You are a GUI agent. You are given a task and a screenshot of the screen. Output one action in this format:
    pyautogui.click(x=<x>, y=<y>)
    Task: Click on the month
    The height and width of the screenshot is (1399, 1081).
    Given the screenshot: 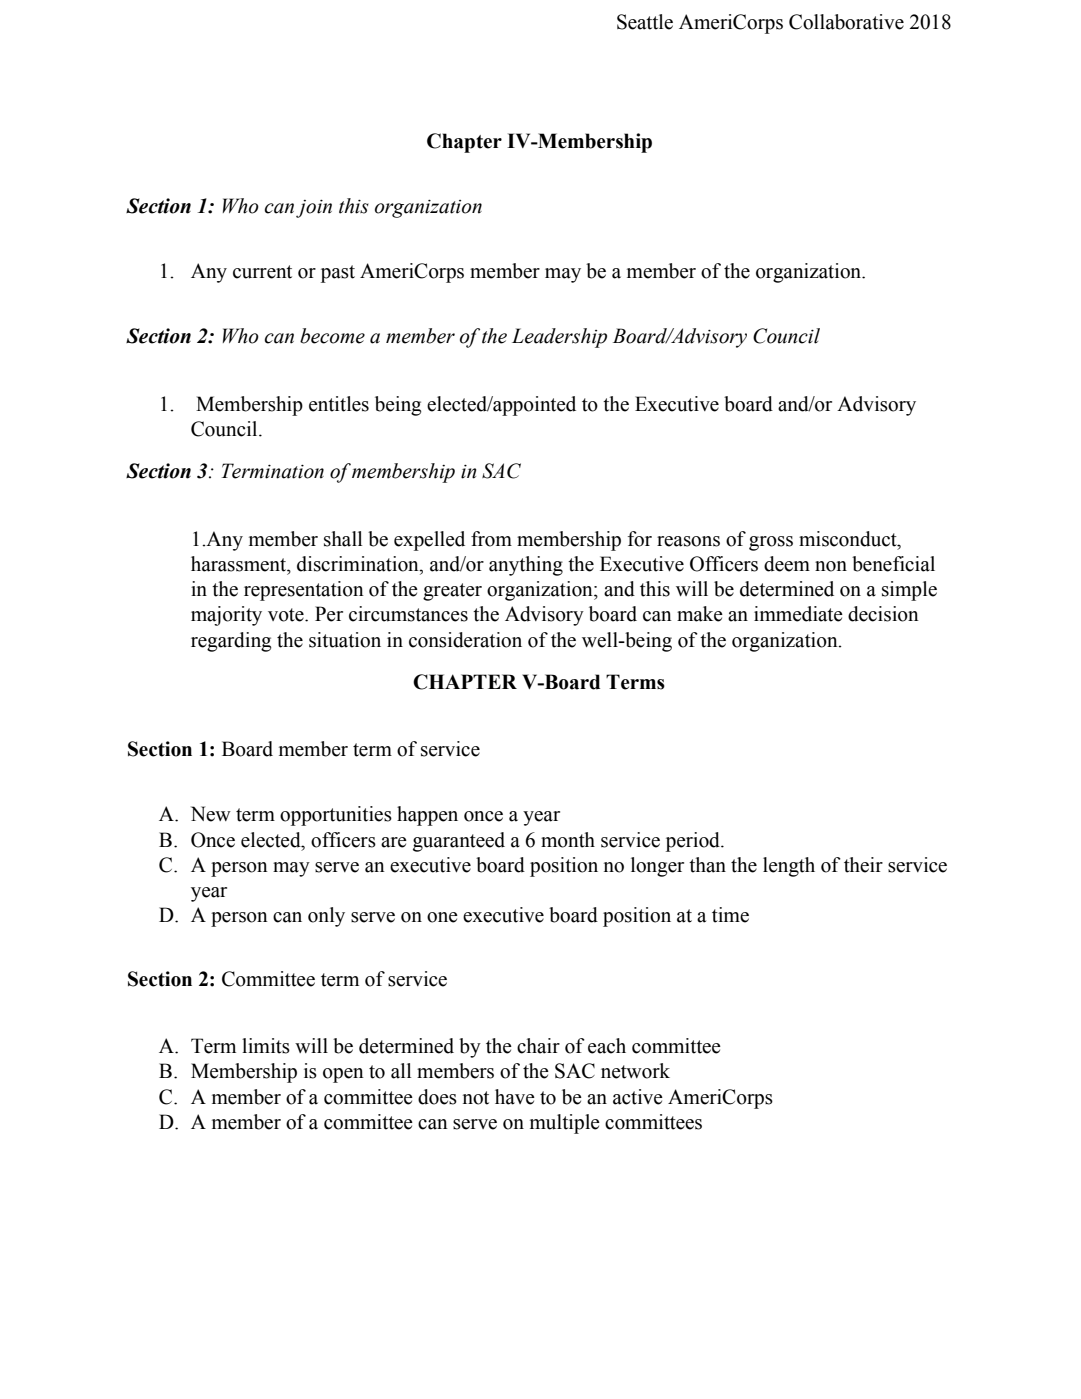 What is the action you would take?
    pyautogui.click(x=568, y=840)
